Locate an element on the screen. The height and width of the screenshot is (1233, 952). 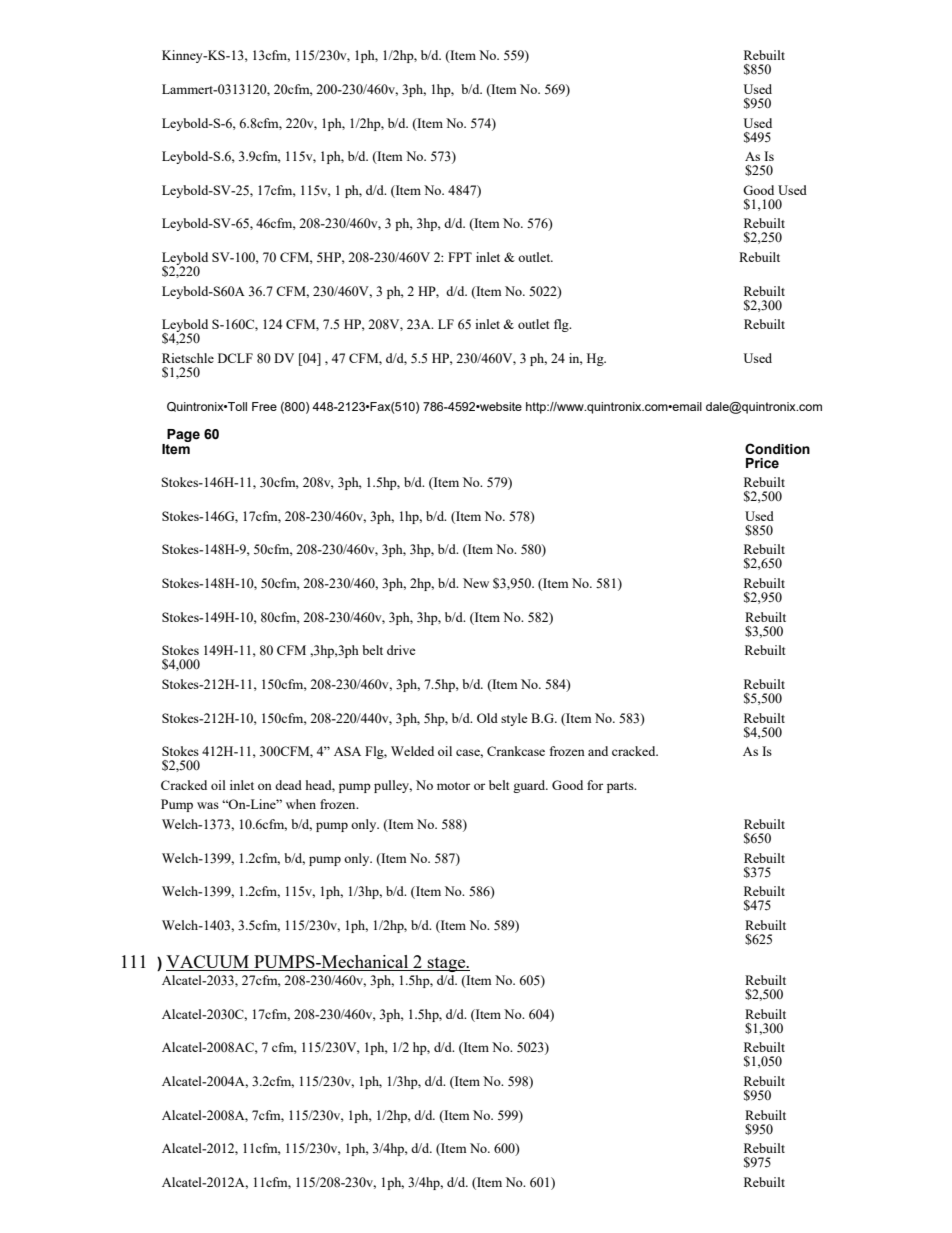
drive is located at coordinates (401, 650).
